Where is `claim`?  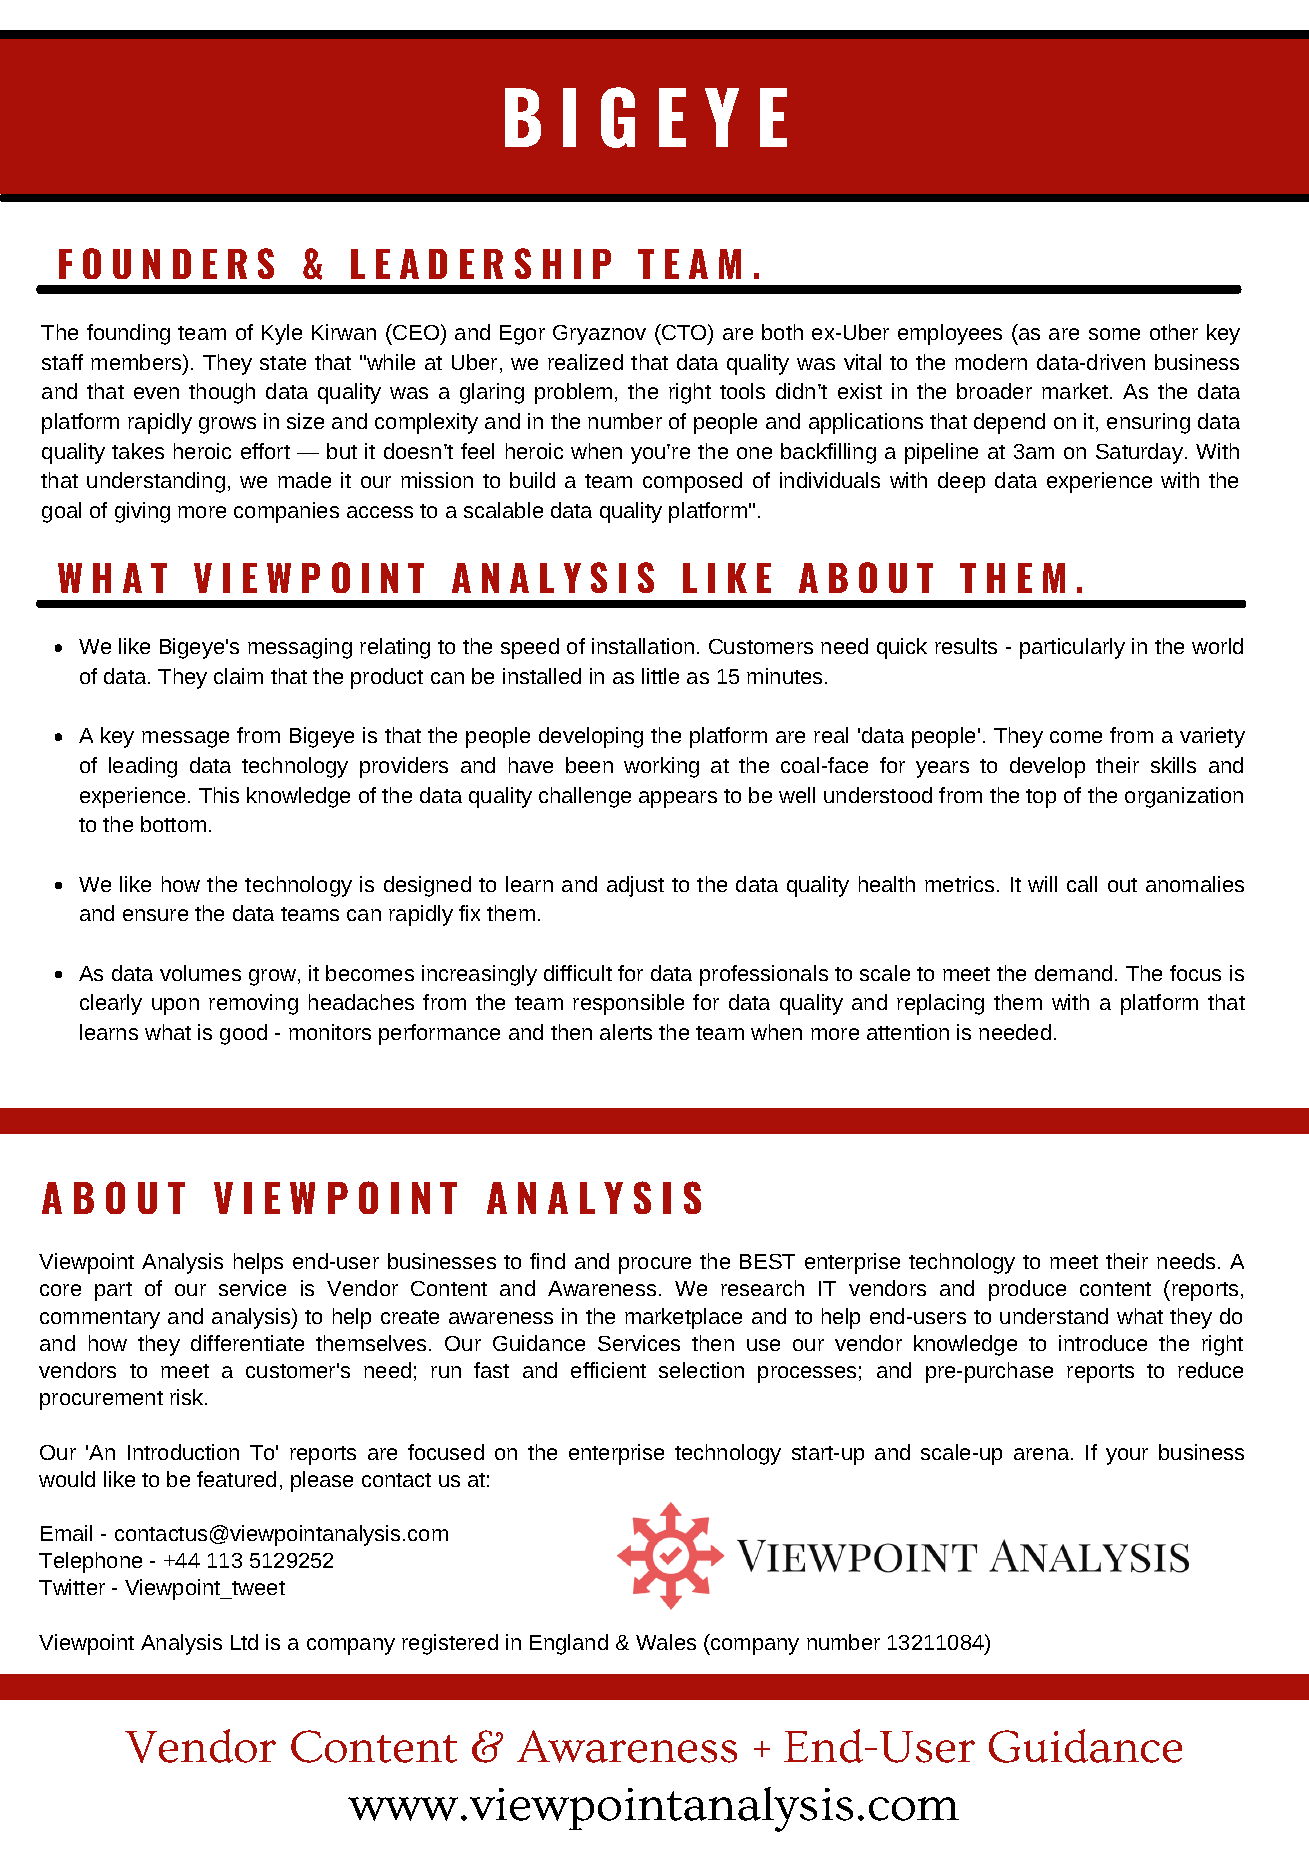 claim is located at coordinates (238, 676).
